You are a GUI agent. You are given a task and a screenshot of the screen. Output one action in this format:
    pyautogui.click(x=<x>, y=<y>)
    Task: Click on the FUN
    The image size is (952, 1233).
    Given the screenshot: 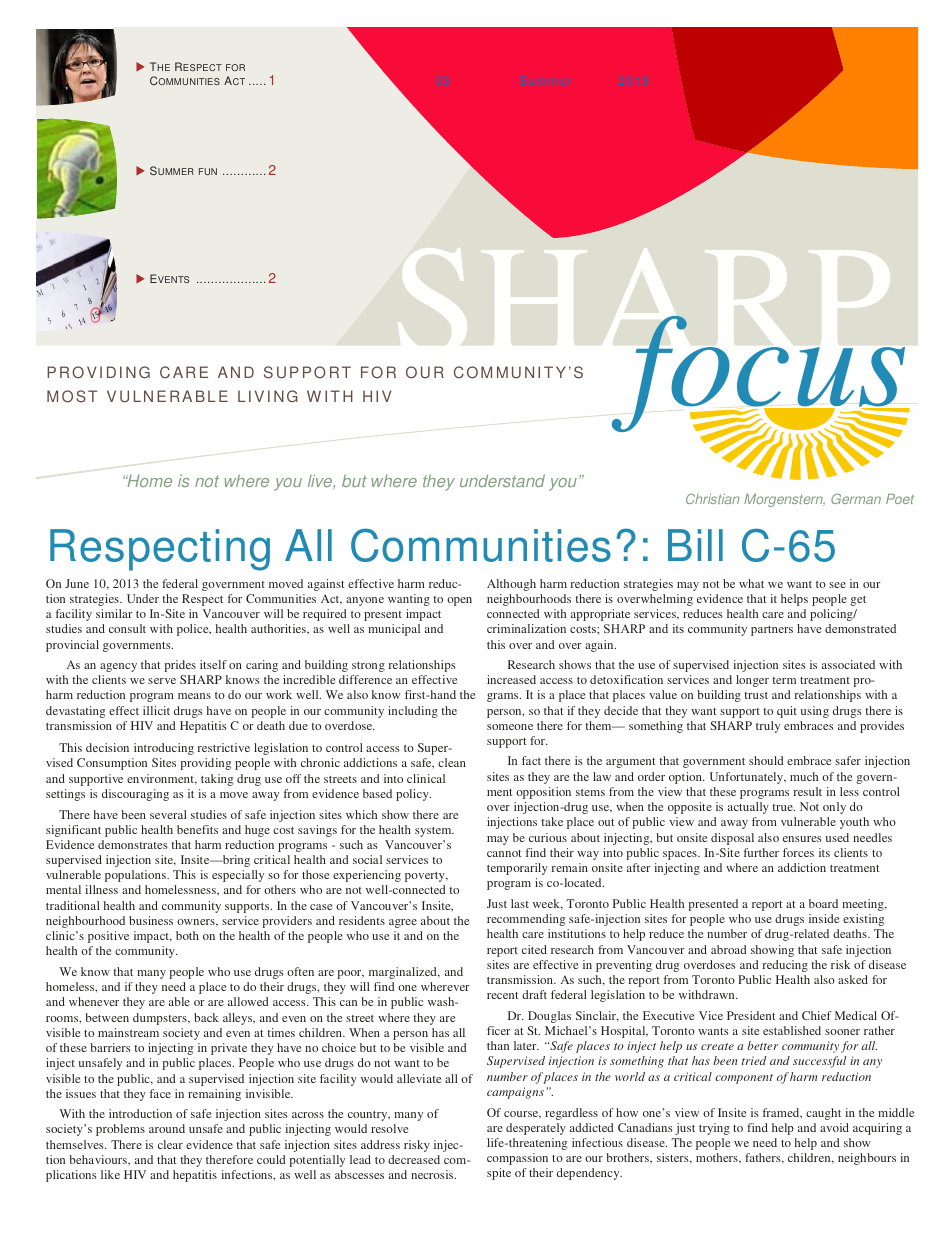 What is the action you would take?
    pyautogui.click(x=208, y=171)
